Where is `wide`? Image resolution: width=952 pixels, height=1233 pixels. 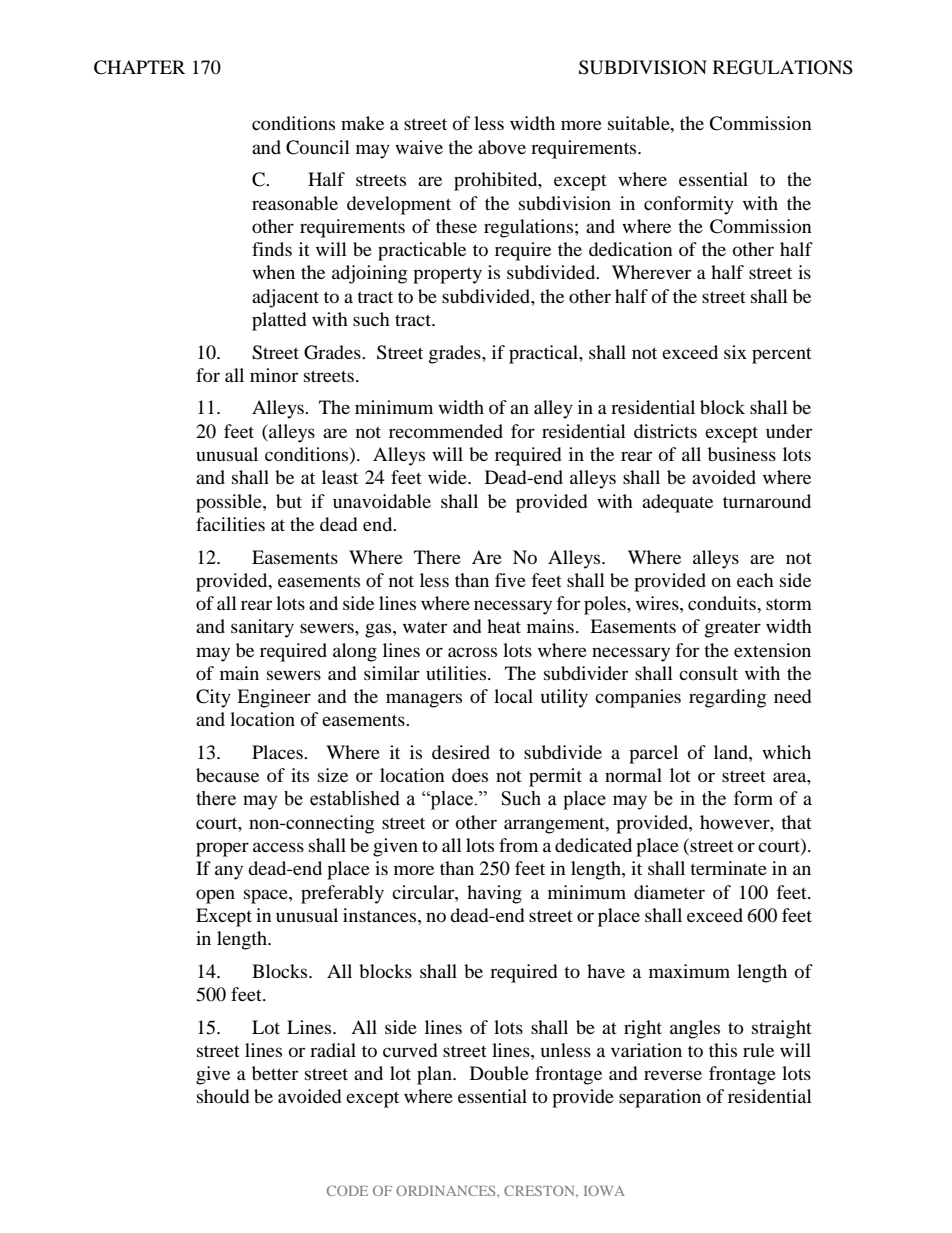 wide is located at coordinates (448, 477).
